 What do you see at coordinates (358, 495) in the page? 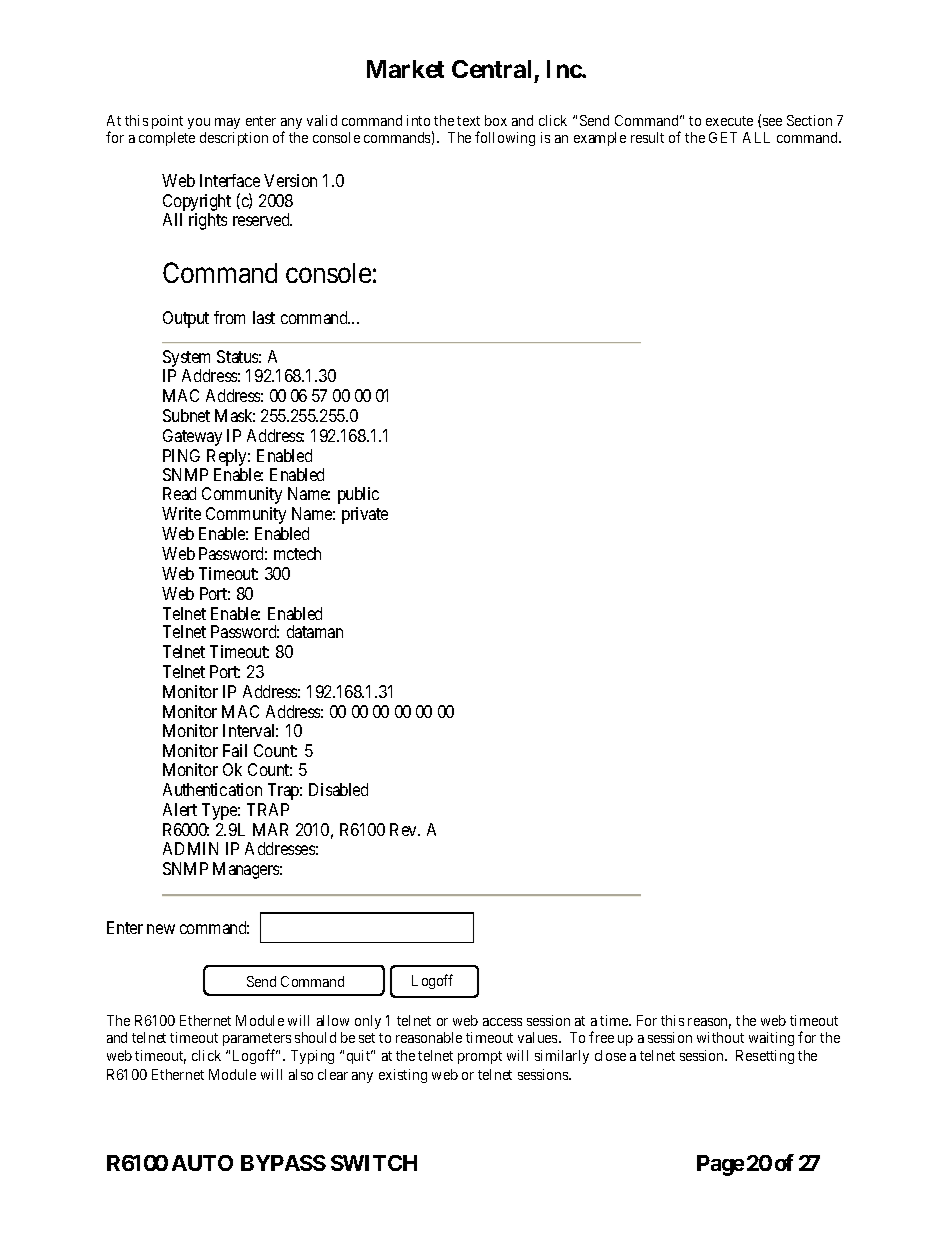
I see `public` at bounding box center [358, 495].
